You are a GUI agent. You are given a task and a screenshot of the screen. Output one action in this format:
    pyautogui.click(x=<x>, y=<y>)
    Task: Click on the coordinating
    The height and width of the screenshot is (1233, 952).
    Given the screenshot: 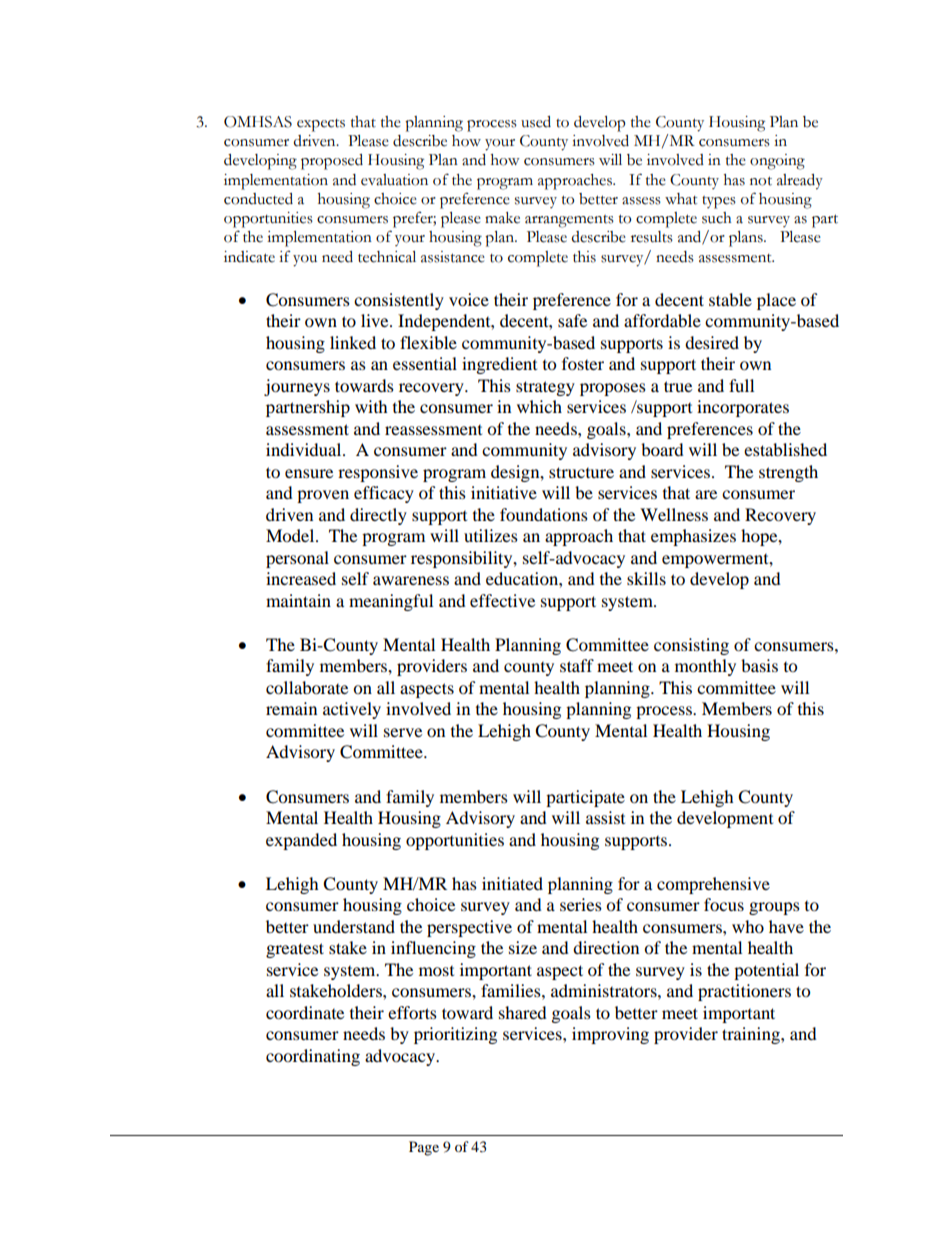 What is the action you would take?
    pyautogui.click(x=313, y=1057)
